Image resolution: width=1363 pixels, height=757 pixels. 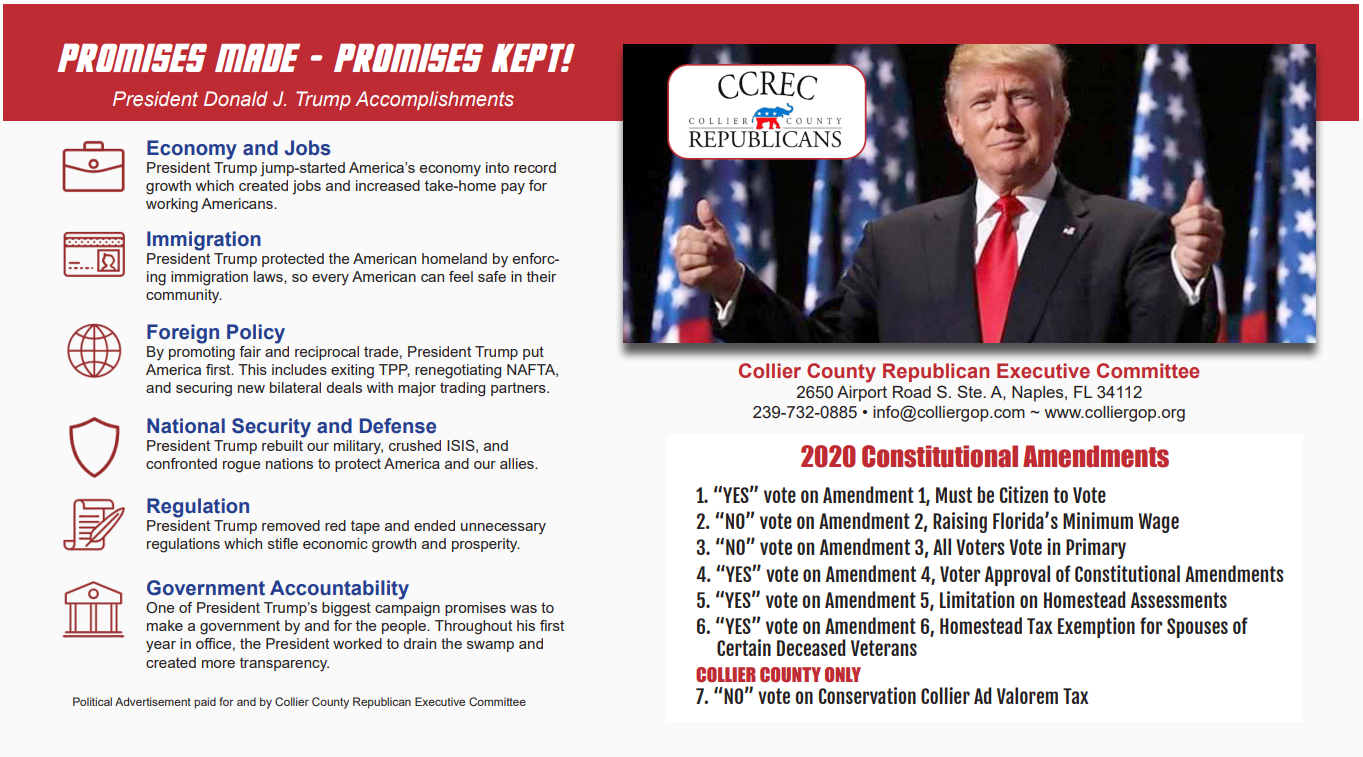 I want to click on partners, so click(x=519, y=389).
